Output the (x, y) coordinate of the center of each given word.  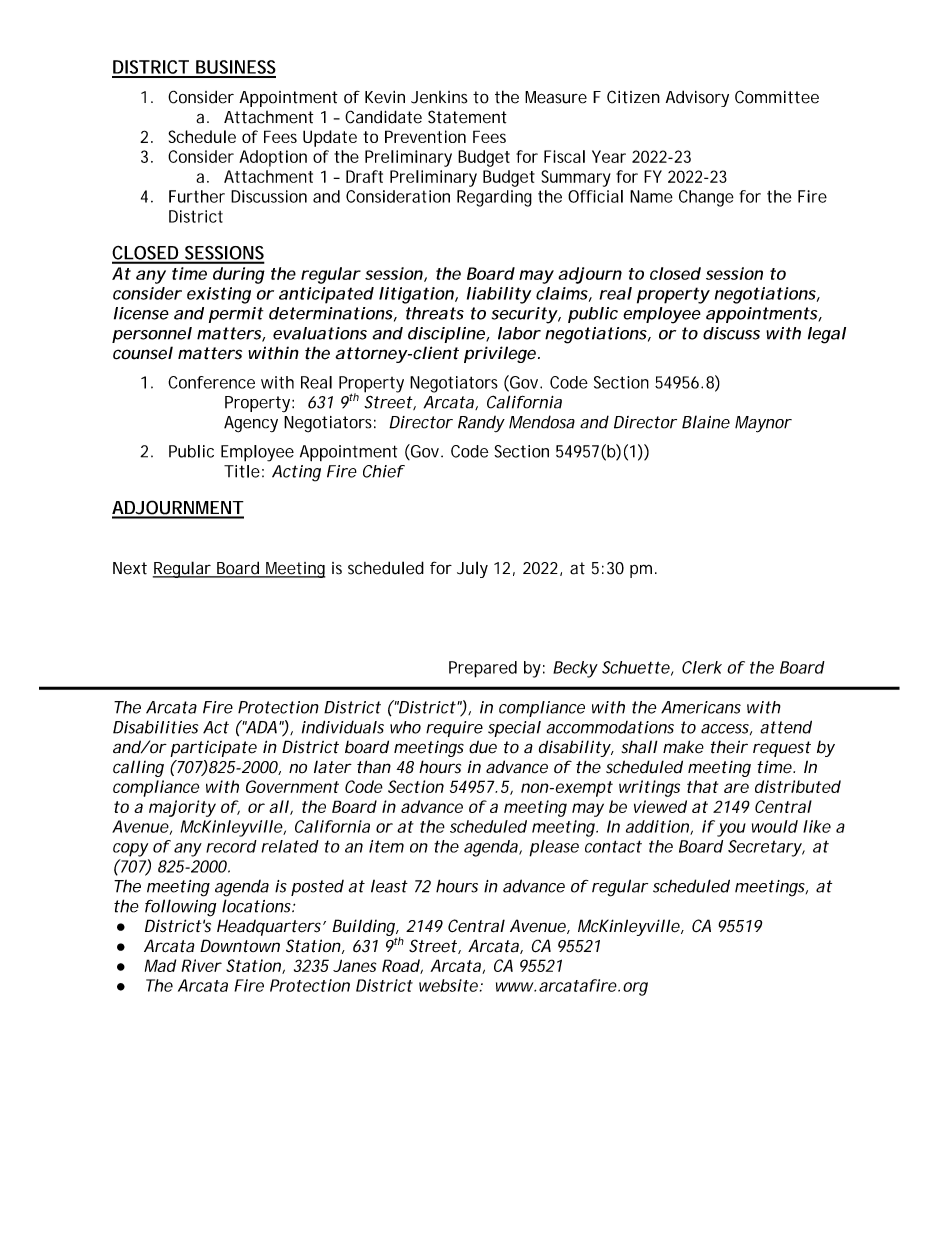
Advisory (697, 98)
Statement (467, 117)
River (202, 965)
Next (130, 568)
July (472, 569)
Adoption (273, 158)
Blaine (706, 422)
